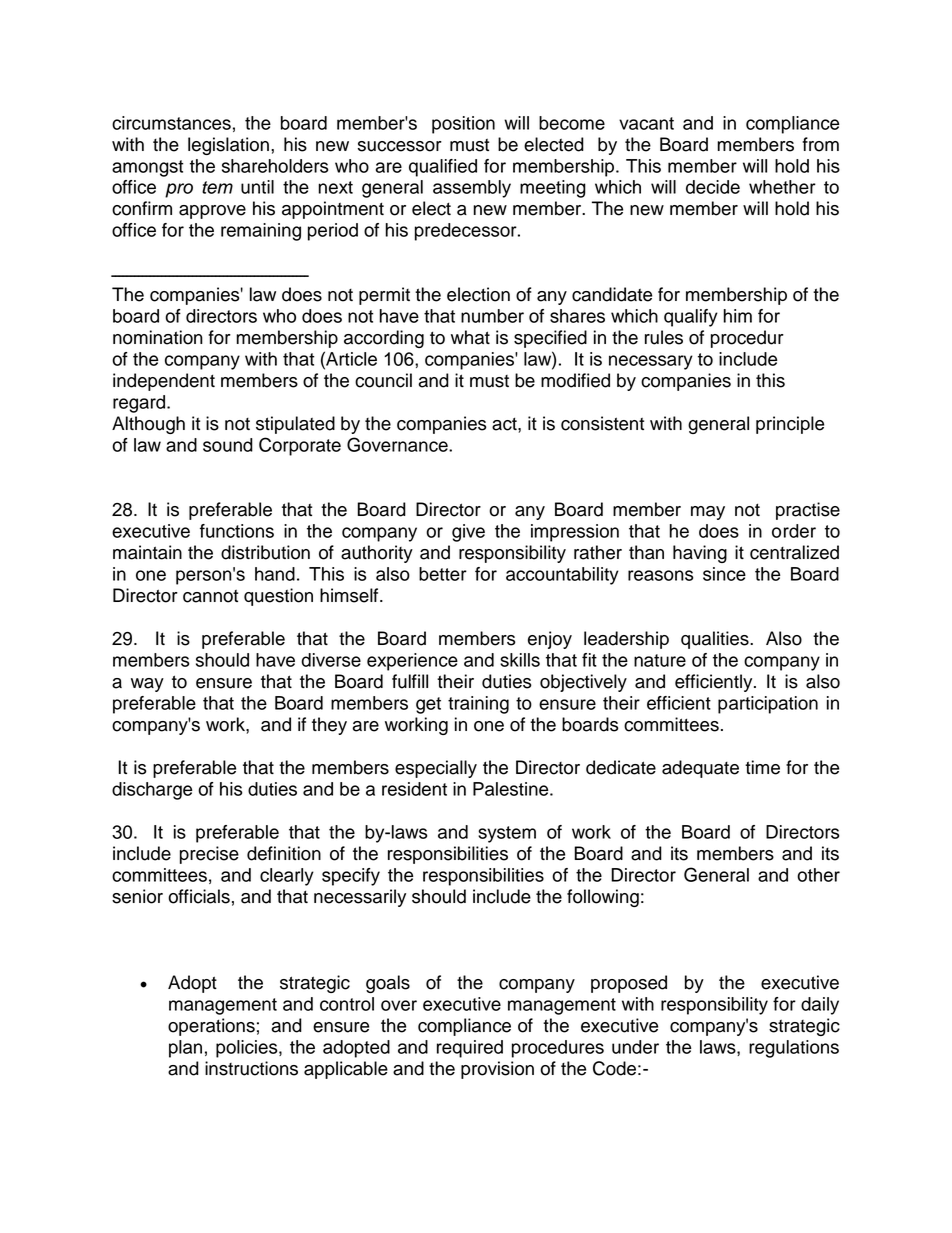  What do you see at coordinates (713, 187) in the screenshot?
I see `decide` at bounding box center [713, 187].
